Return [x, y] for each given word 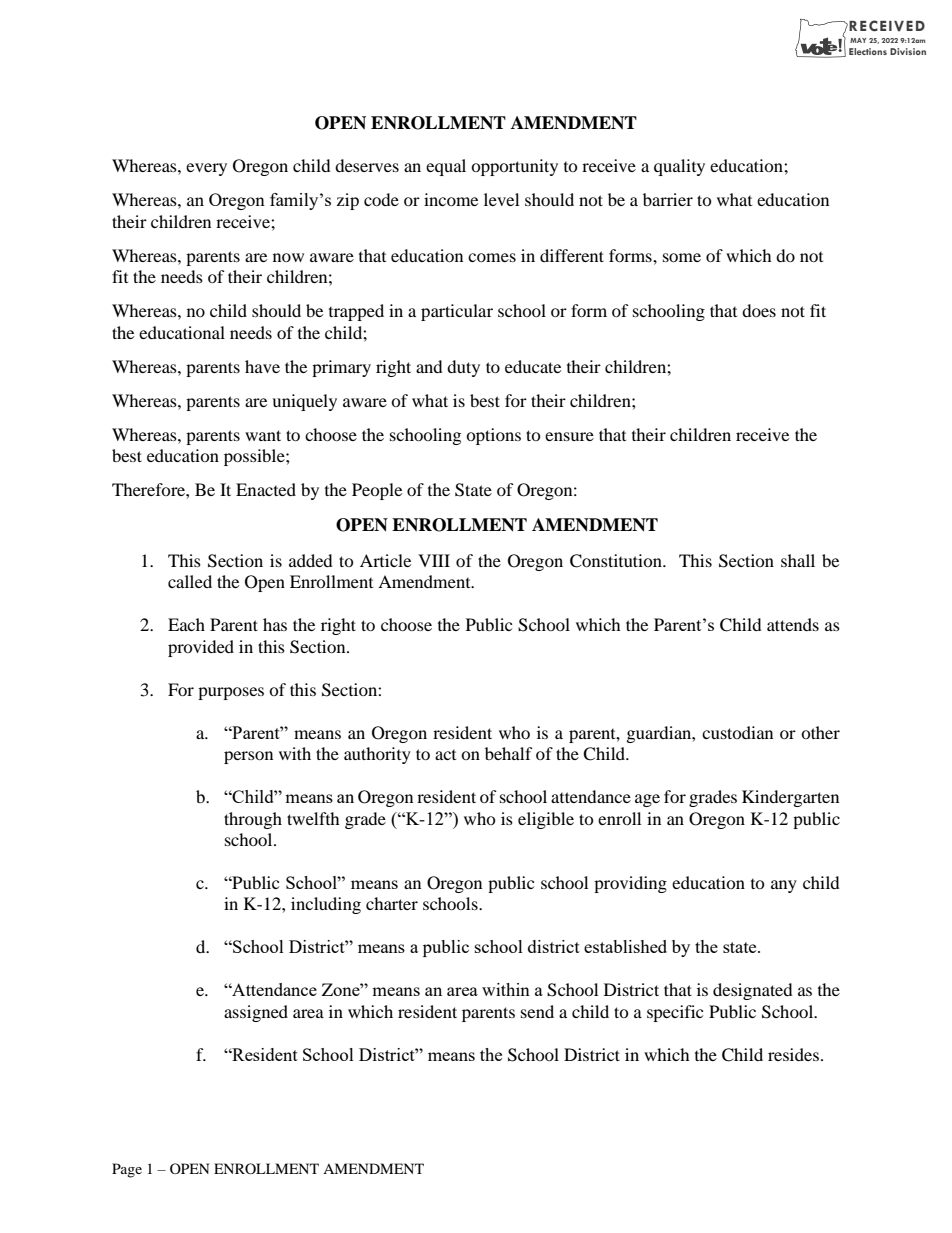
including [326, 905]
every [206, 169]
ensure [569, 436]
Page [127, 1170]
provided [201, 648]
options [493, 436]
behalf [509, 753]
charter [392, 903]
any [784, 886]
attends [793, 624]
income [451, 199]
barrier [668, 199]
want [263, 435]
